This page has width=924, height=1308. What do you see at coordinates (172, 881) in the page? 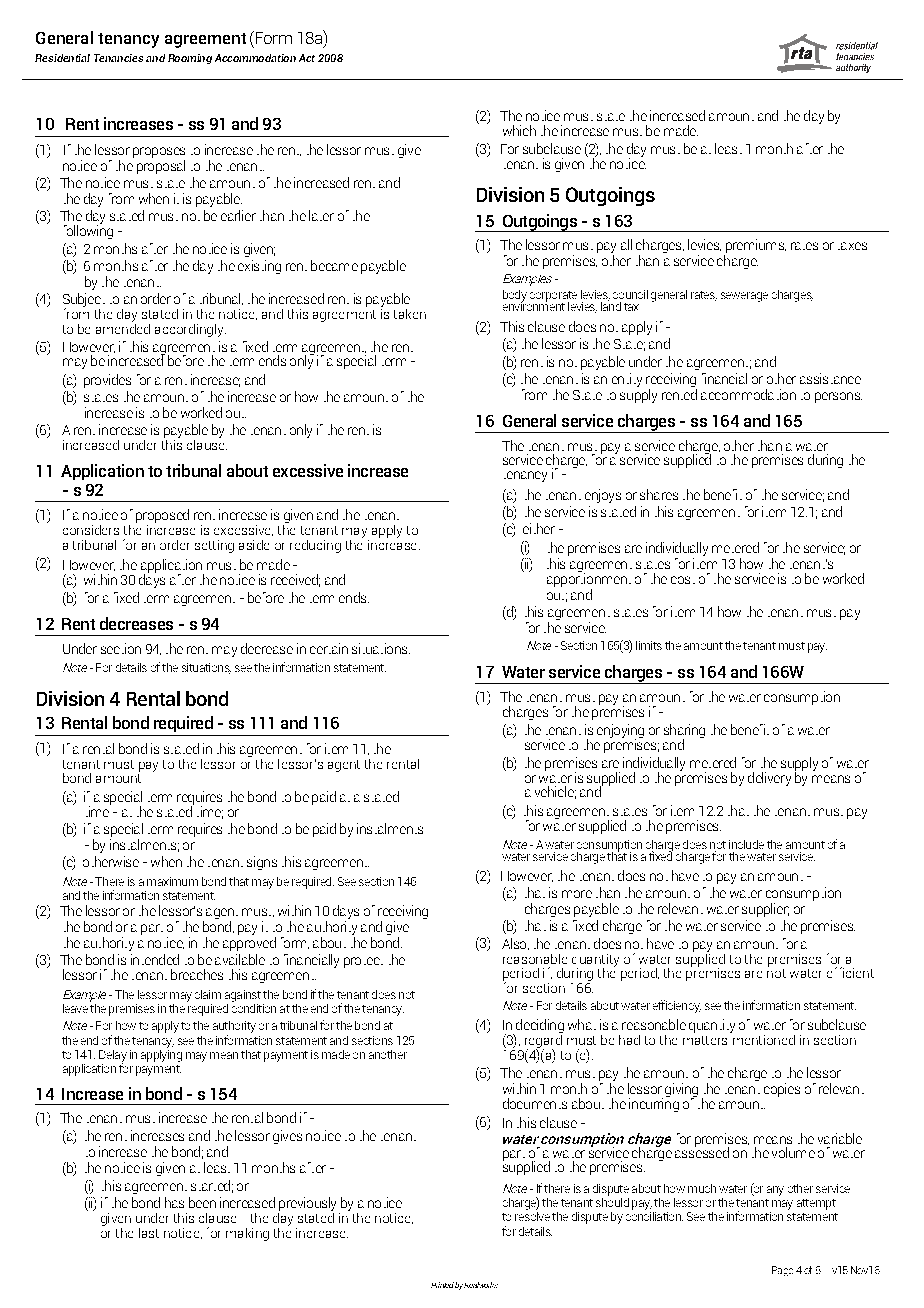
I see `maximum` at bounding box center [172, 881].
